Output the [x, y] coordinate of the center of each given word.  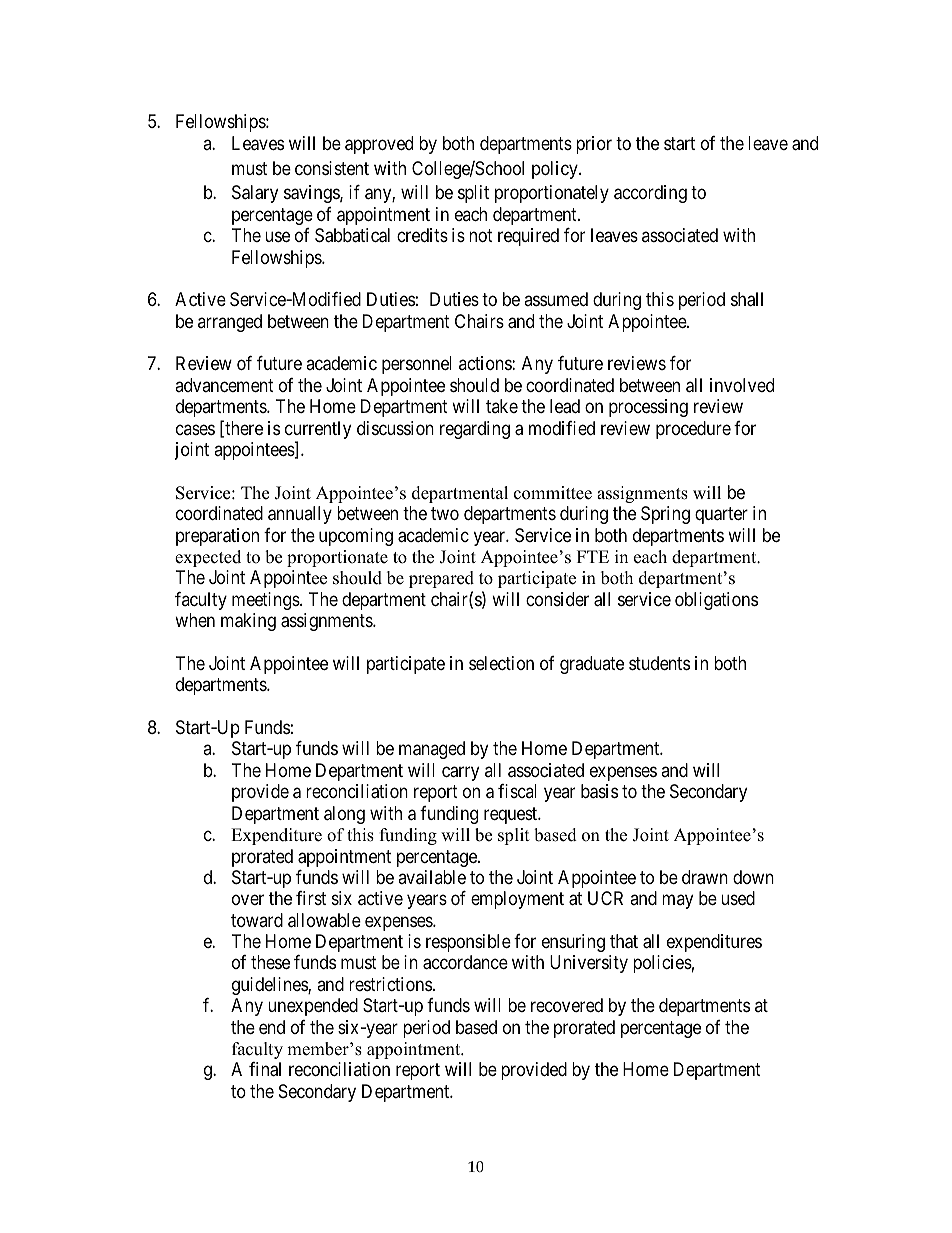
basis [599, 791]
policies [662, 964]
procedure [693, 430]
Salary [255, 194]
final [265, 1069]
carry [460, 773]
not [481, 235]
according [650, 194]
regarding [475, 430]
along [344, 815]
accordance [465, 962]
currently [318, 431]
